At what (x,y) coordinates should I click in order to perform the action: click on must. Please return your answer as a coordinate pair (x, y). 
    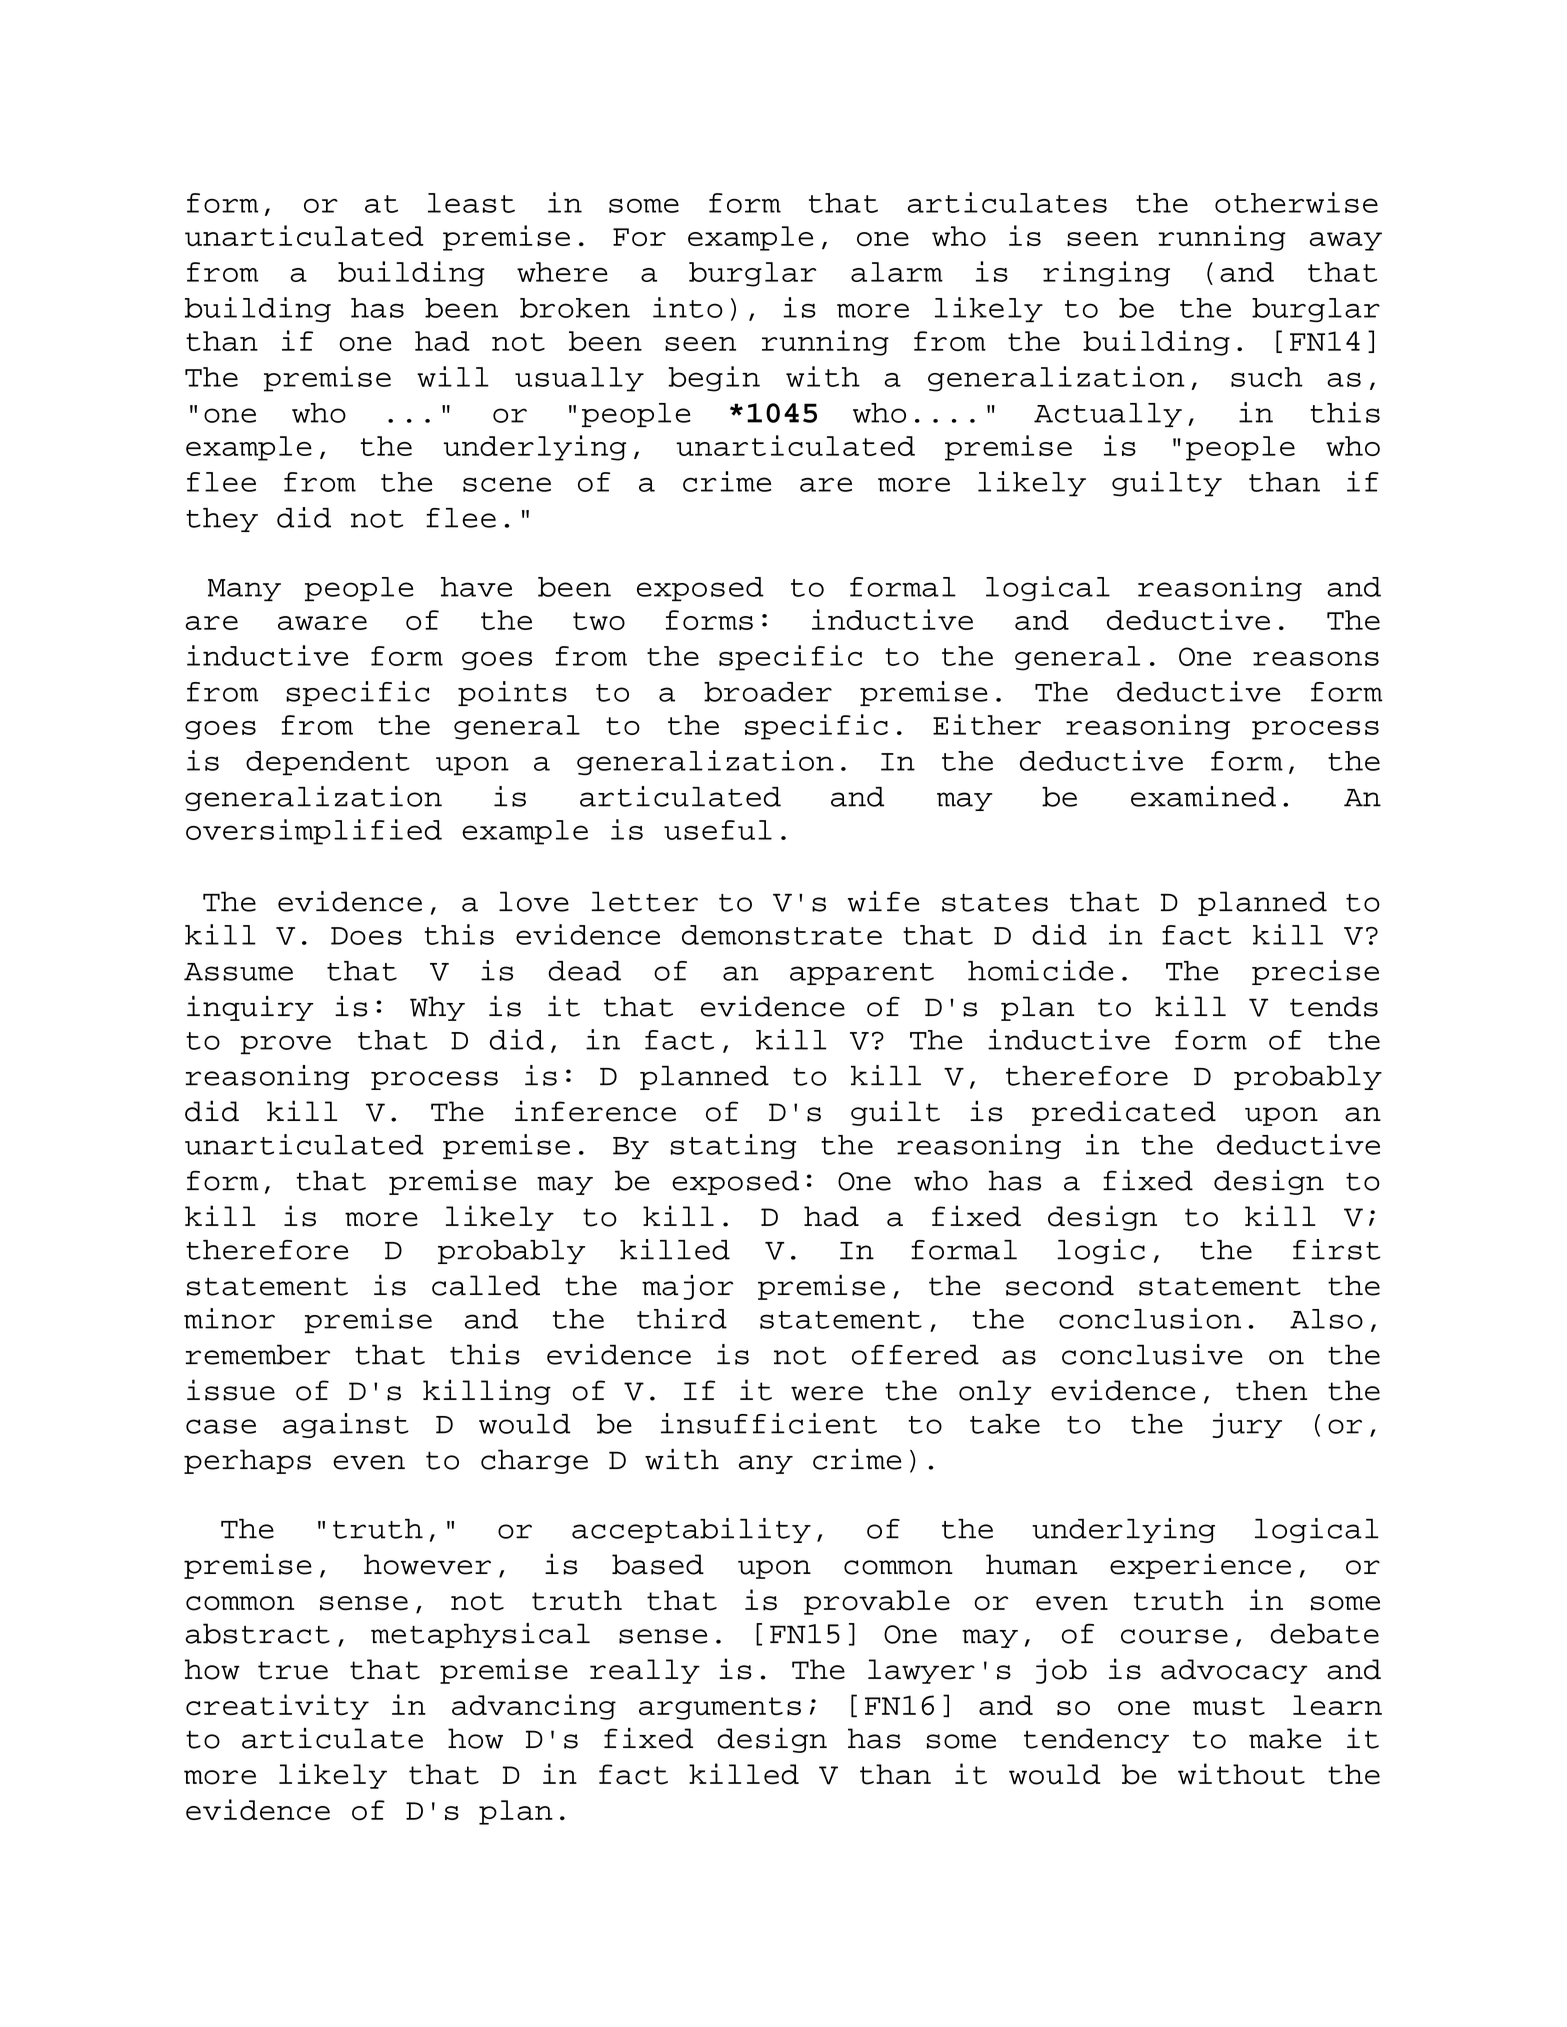
    Looking at the image, I should click on (1229, 1706).
